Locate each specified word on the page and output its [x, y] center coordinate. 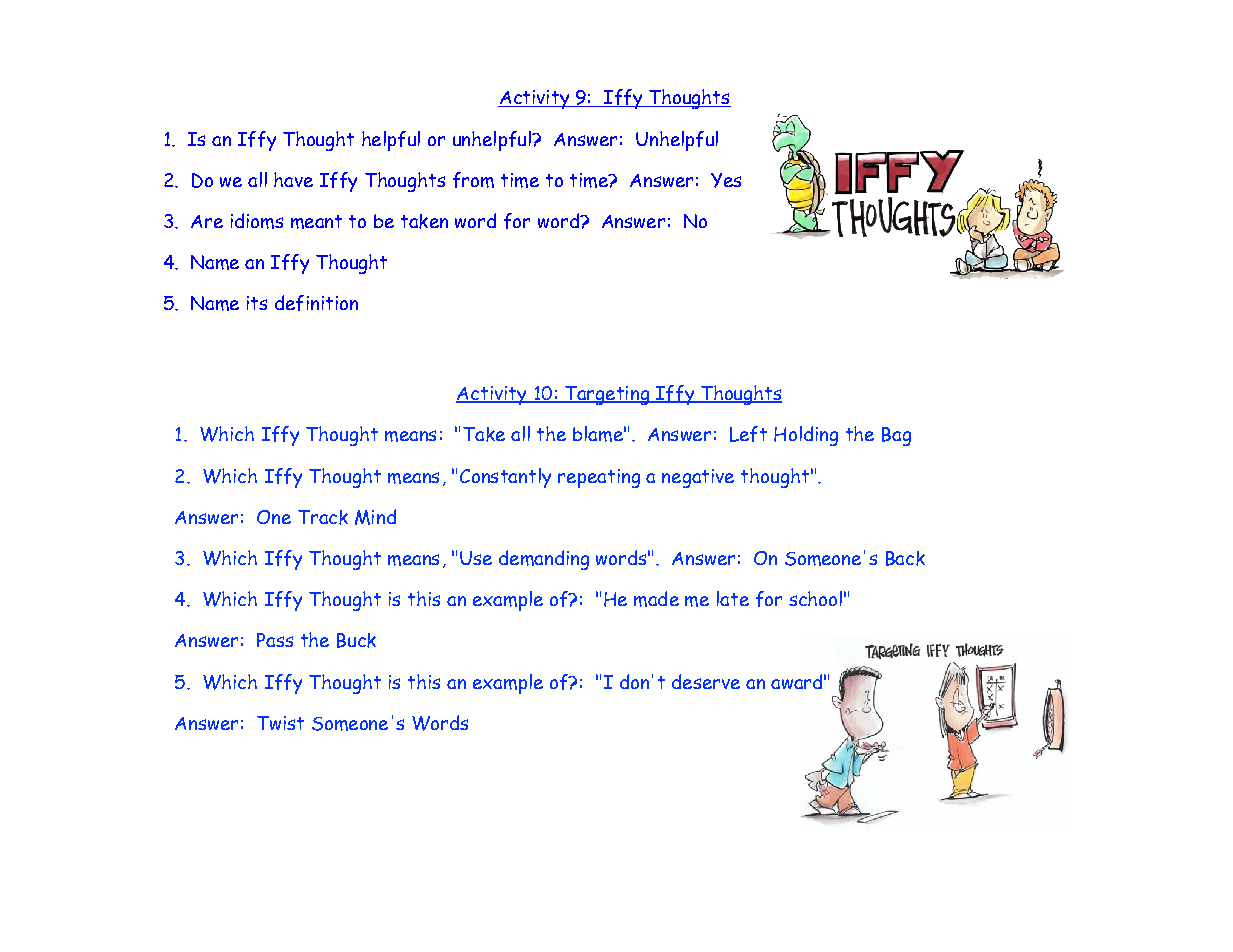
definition [316, 303]
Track [323, 517]
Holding [806, 436]
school [815, 598]
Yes [726, 180]
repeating [599, 478]
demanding [544, 560]
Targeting [606, 395]
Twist [280, 723]
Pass [275, 640]
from [473, 180]
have [293, 179]
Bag [896, 436]
